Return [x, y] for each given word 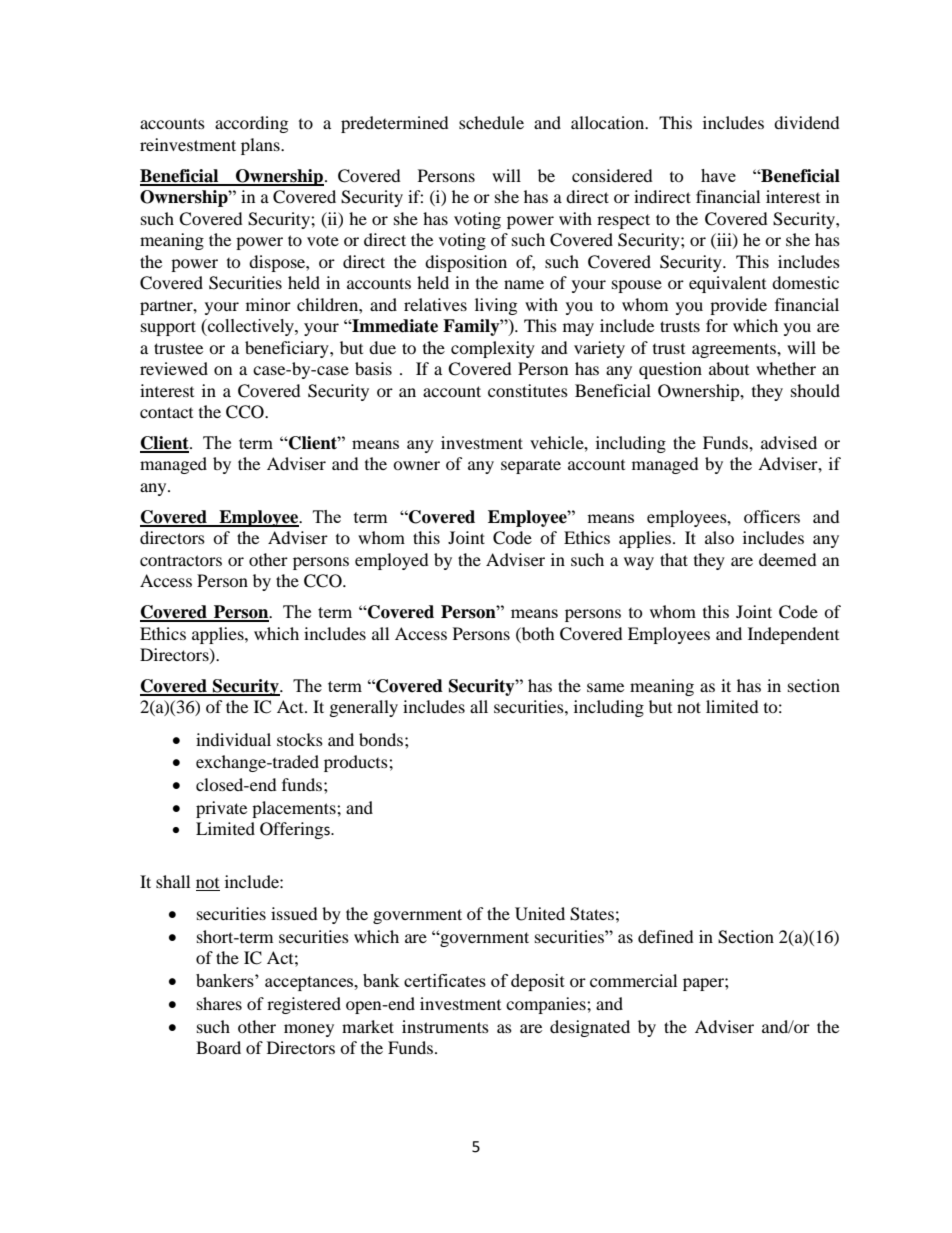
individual [233, 739]
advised [789, 442]
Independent [793, 635]
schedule [491, 122]
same [605, 687]
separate [531, 466]
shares [219, 1003]
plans [261, 146]
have [718, 175]
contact [166, 412]
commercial [633, 980]
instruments [445, 1026]
